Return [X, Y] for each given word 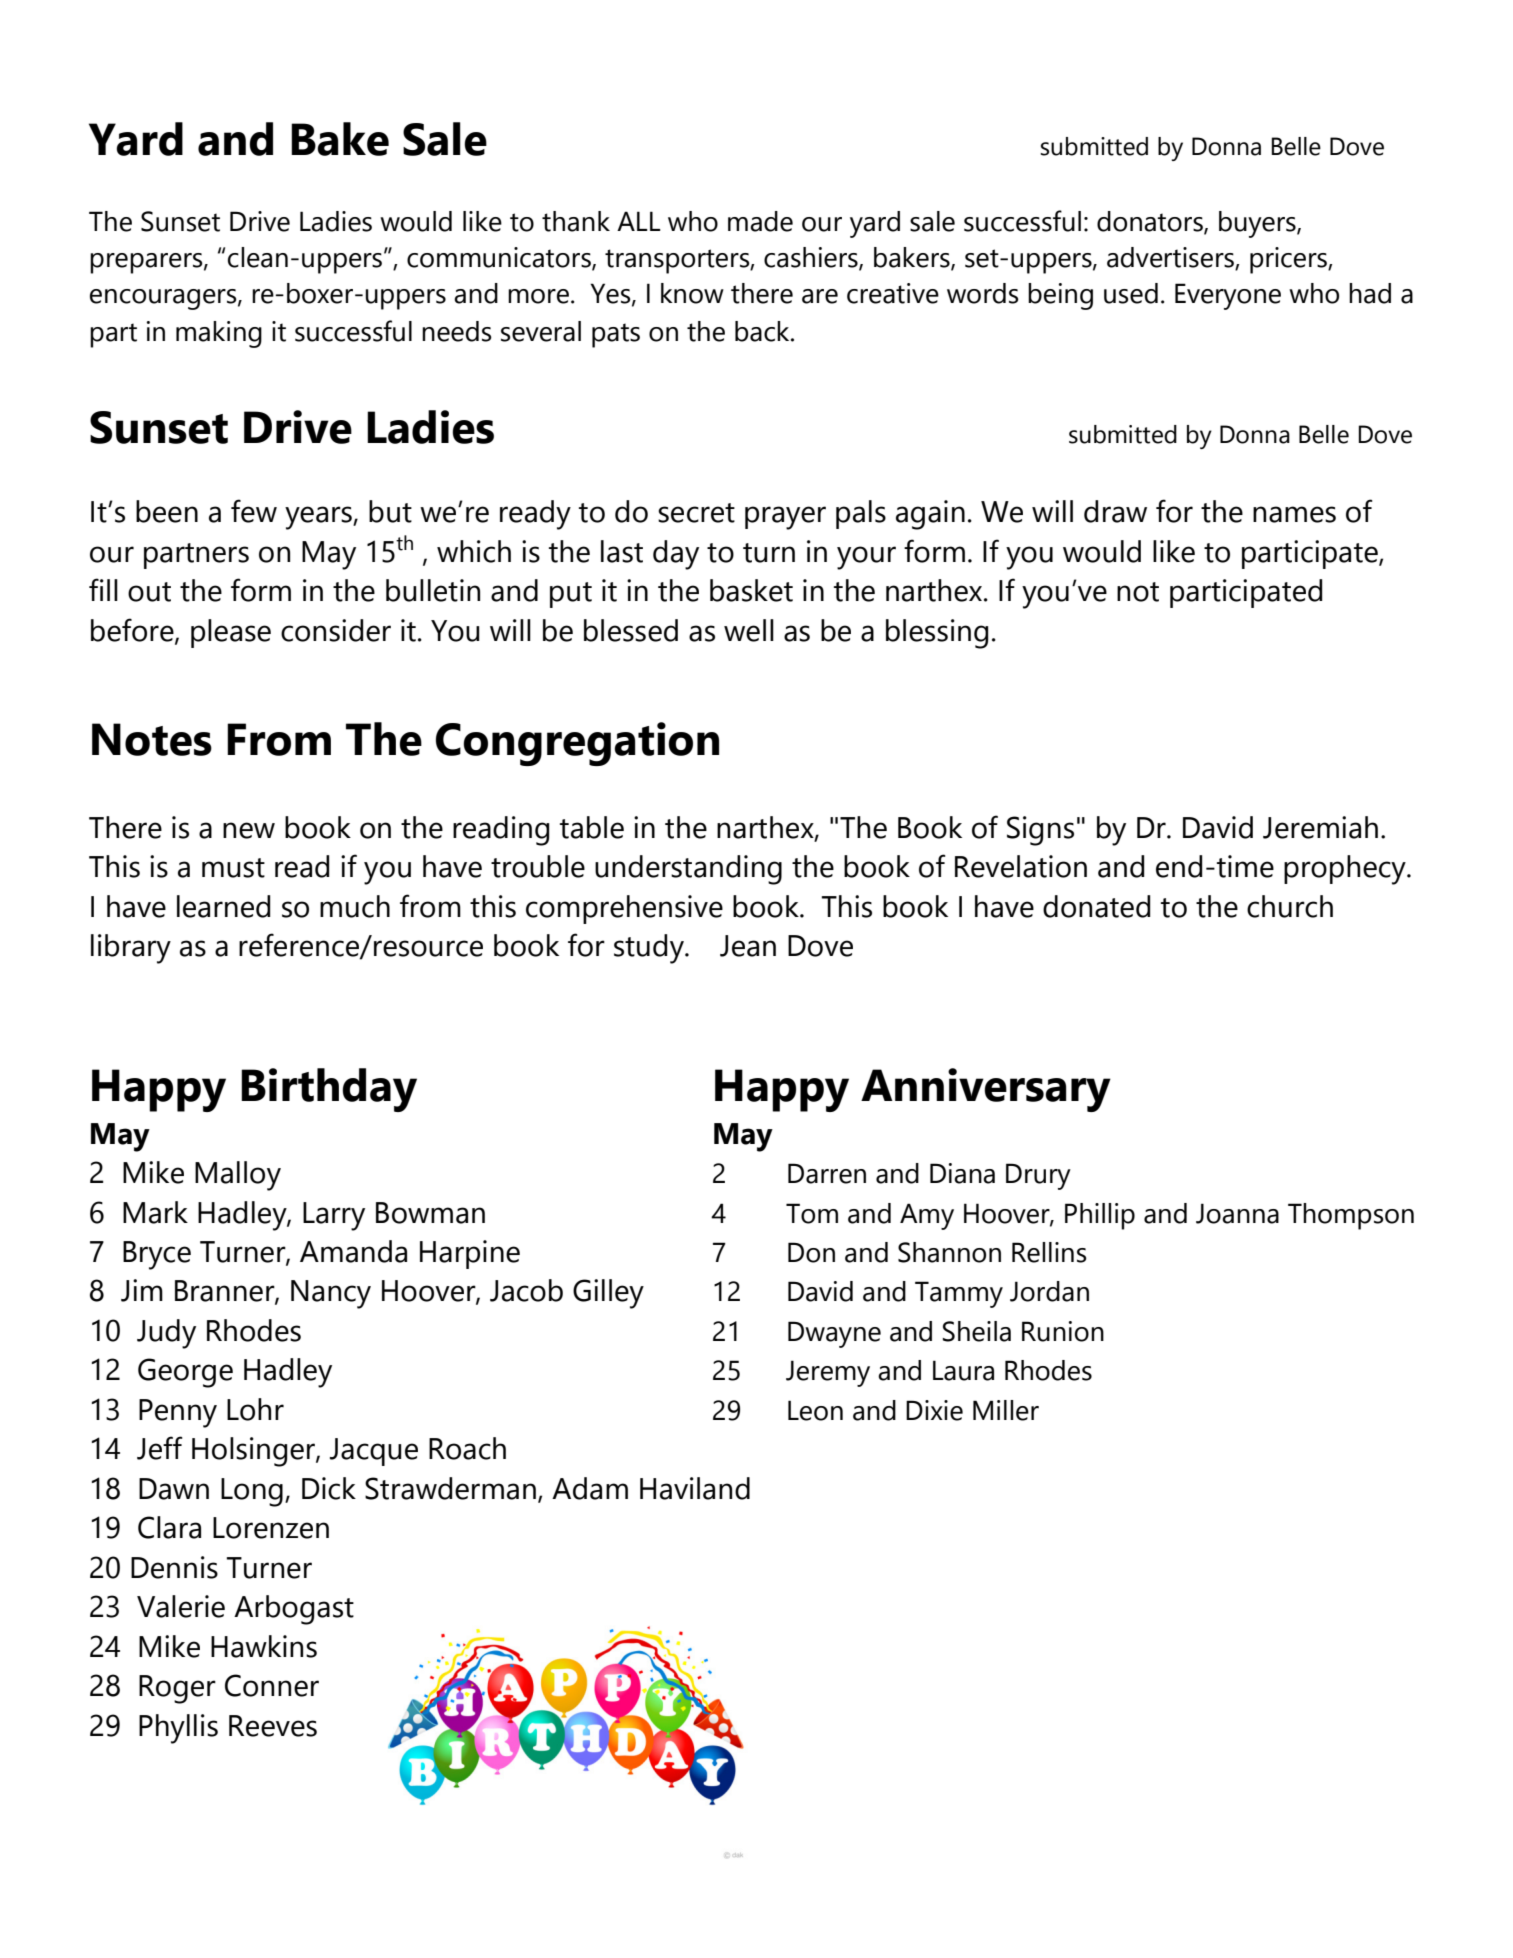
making [219, 334]
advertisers [1171, 258]
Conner [272, 1685]
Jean [748, 946]
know [692, 293]
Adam [590, 1488]
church [1290, 906]
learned [223, 906]
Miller [1006, 1410]
